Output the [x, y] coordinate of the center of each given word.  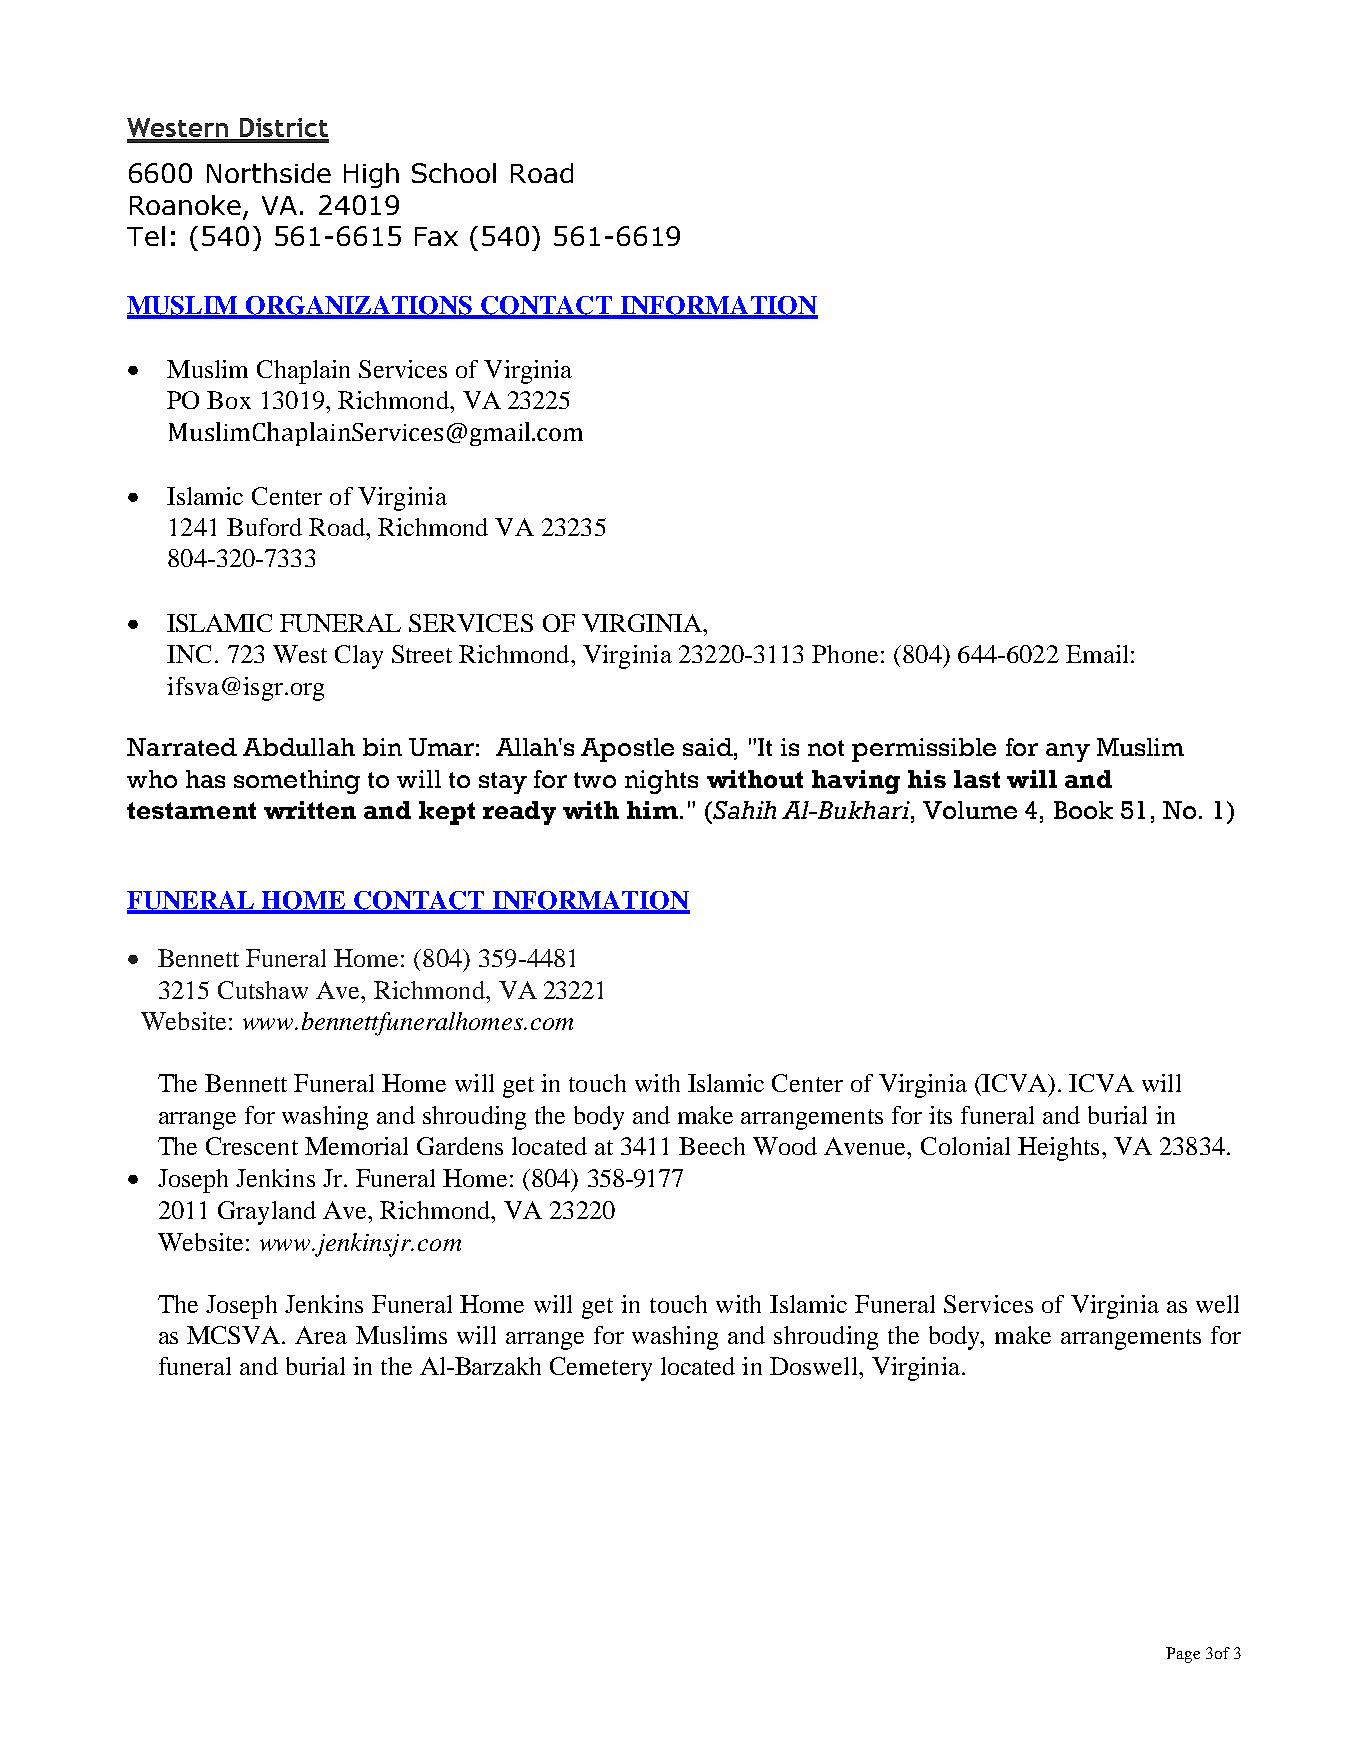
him [652, 810]
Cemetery [601, 1369]
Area [321, 1335]
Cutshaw [263, 990]
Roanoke [187, 206]
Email [1097, 654]
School [454, 173]
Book [1083, 810]
